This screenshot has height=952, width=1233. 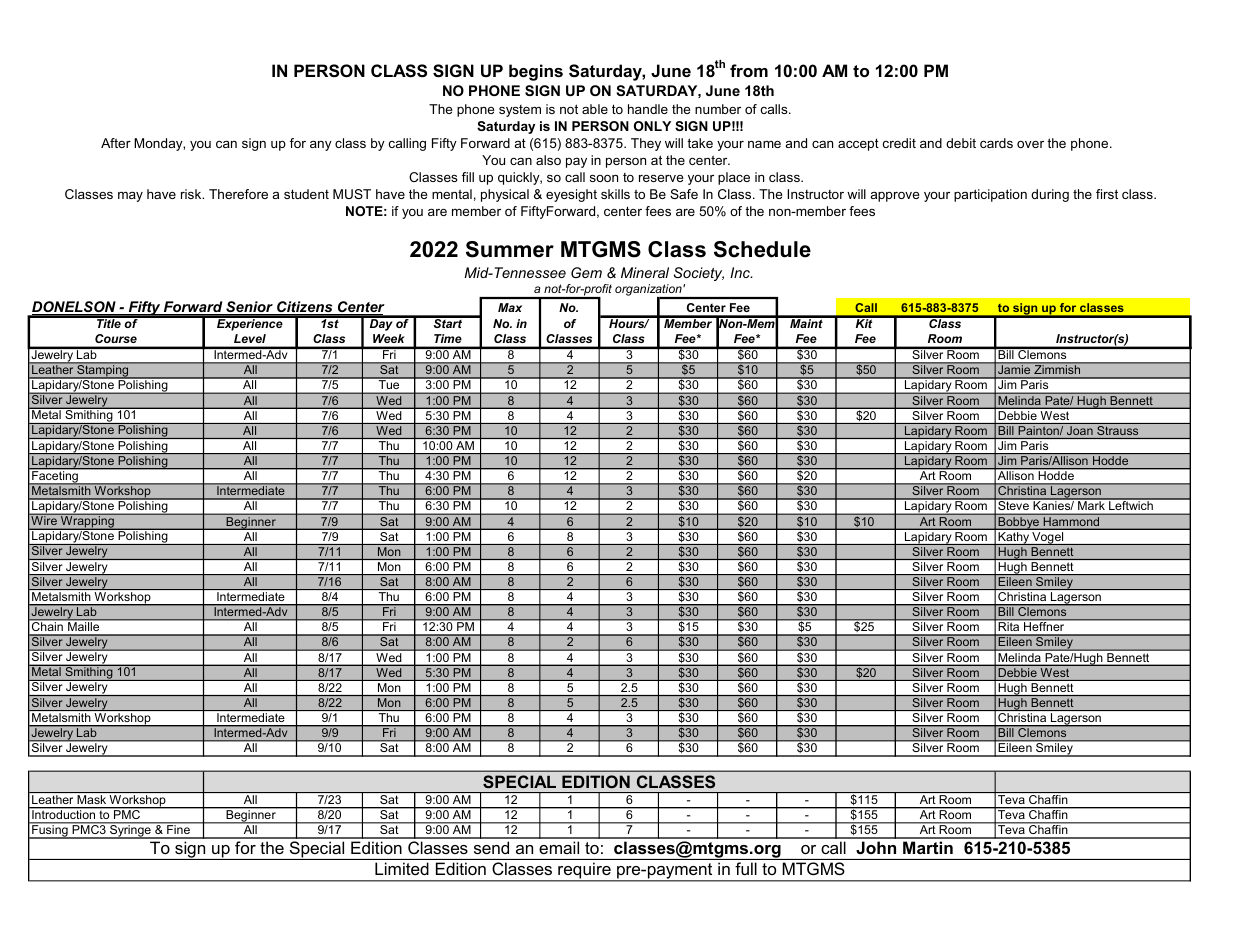 What do you see at coordinates (741, 272) in the screenshot?
I see `Inc` at bounding box center [741, 272].
